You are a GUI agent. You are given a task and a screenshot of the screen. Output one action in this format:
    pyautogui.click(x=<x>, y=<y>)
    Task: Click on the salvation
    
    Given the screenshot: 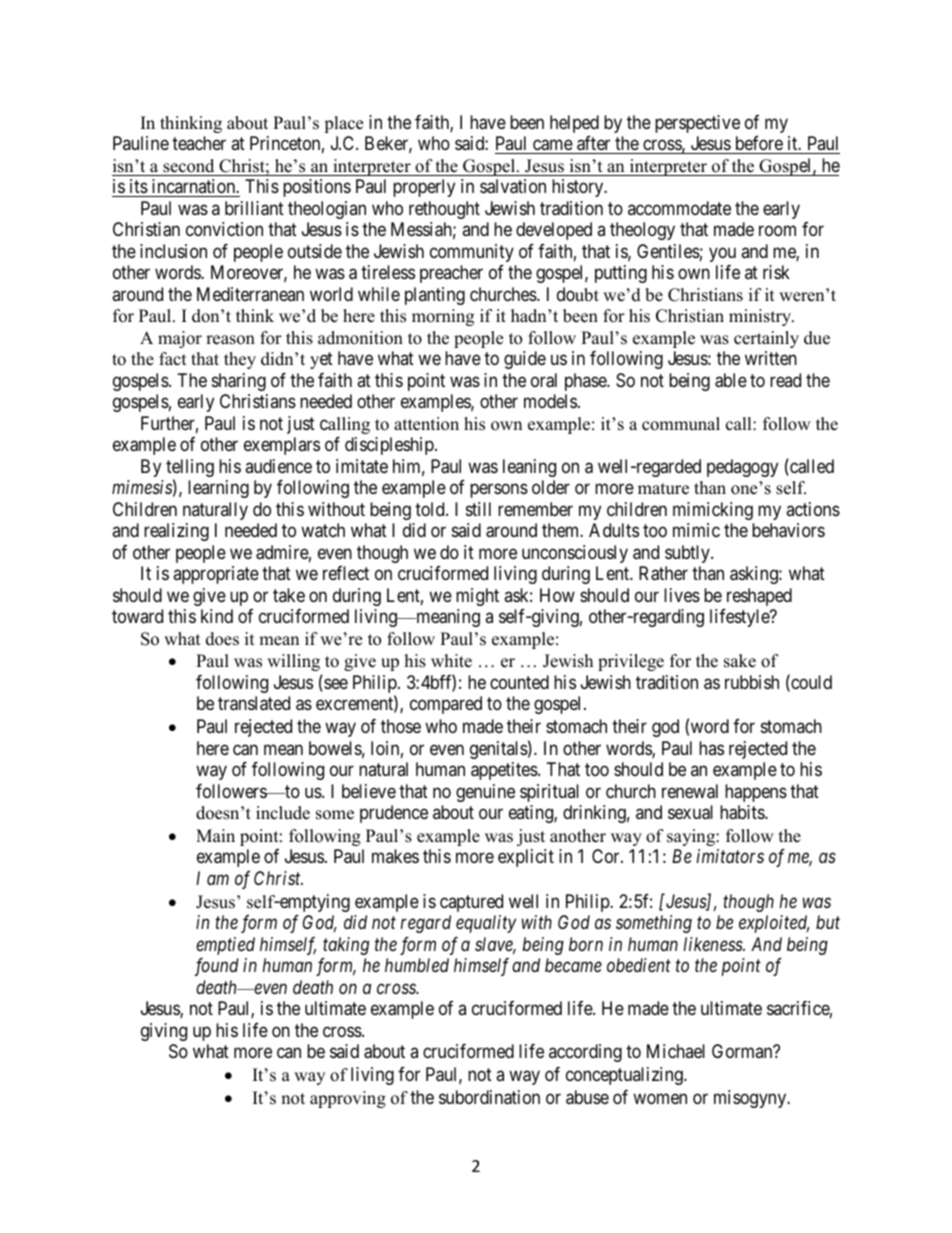 What is the action you would take?
    pyautogui.click(x=513, y=186)
